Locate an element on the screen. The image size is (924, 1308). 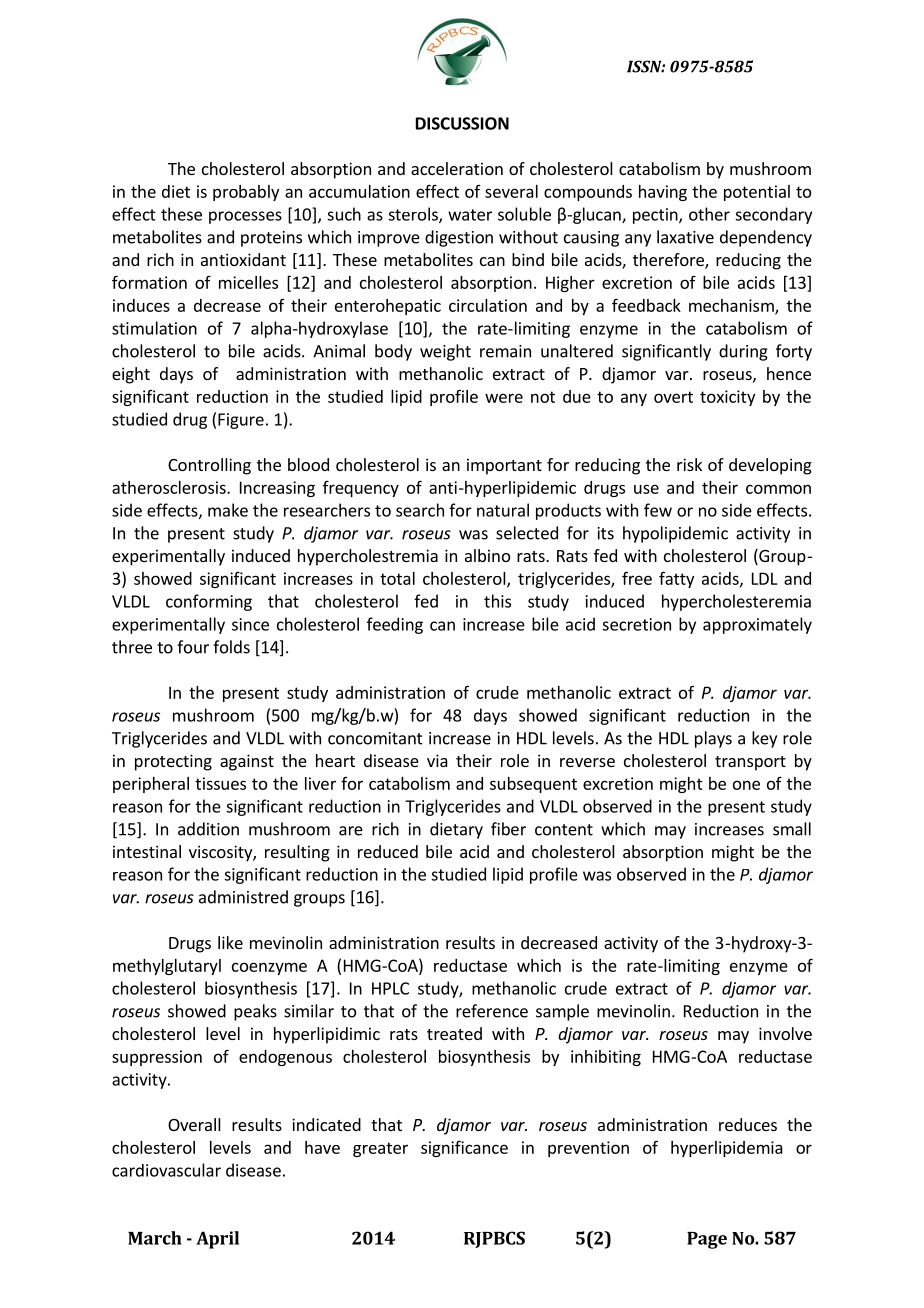
addition is located at coordinates (208, 829).
